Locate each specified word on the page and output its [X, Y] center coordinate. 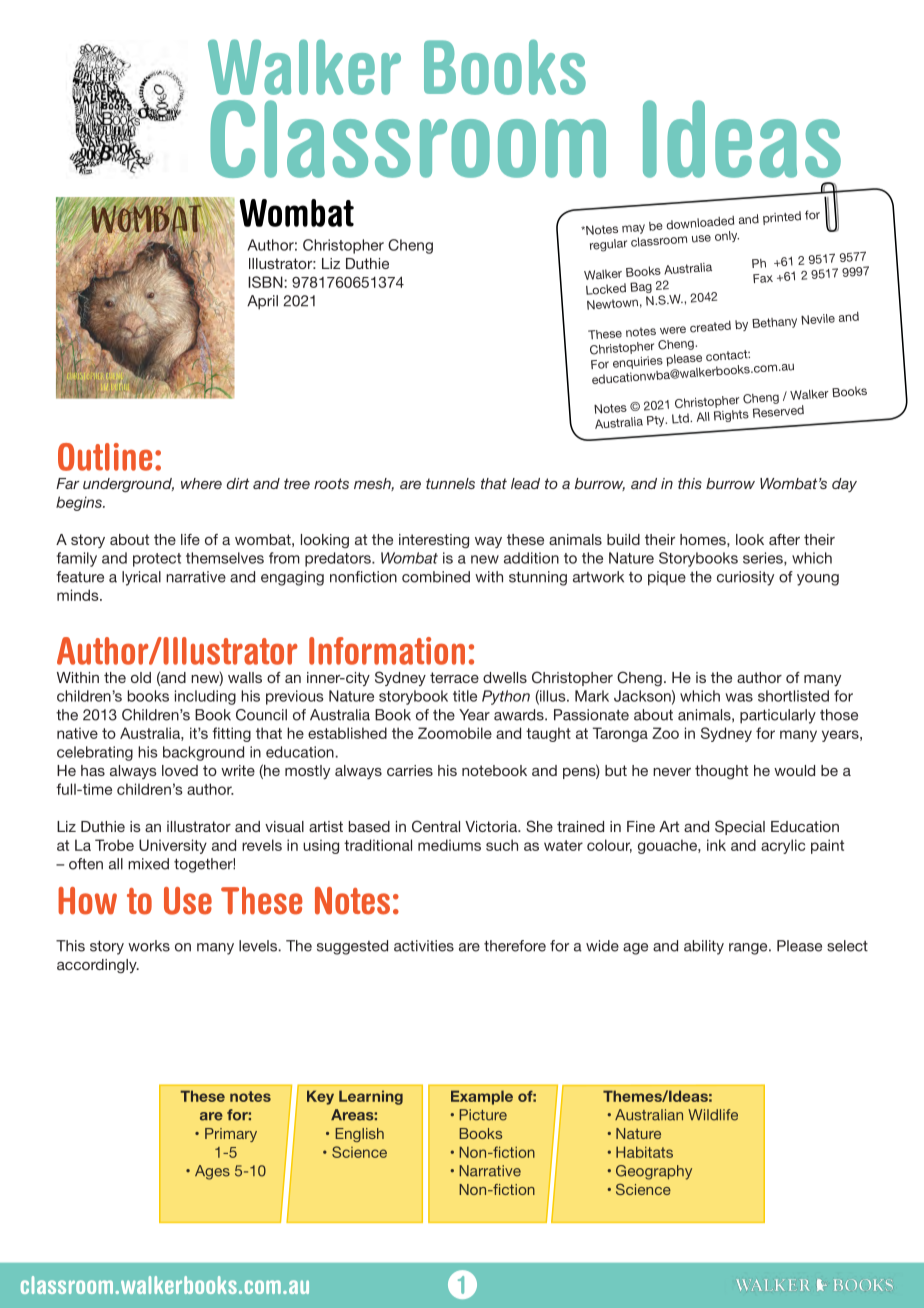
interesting [434, 541]
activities [424, 946]
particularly [778, 716]
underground [128, 485]
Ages [212, 1172]
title [465, 696]
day [844, 485]
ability [704, 947]
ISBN [265, 282]
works [149, 946]
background [203, 753]
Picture [483, 1115]
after [784, 539]
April [262, 302]
